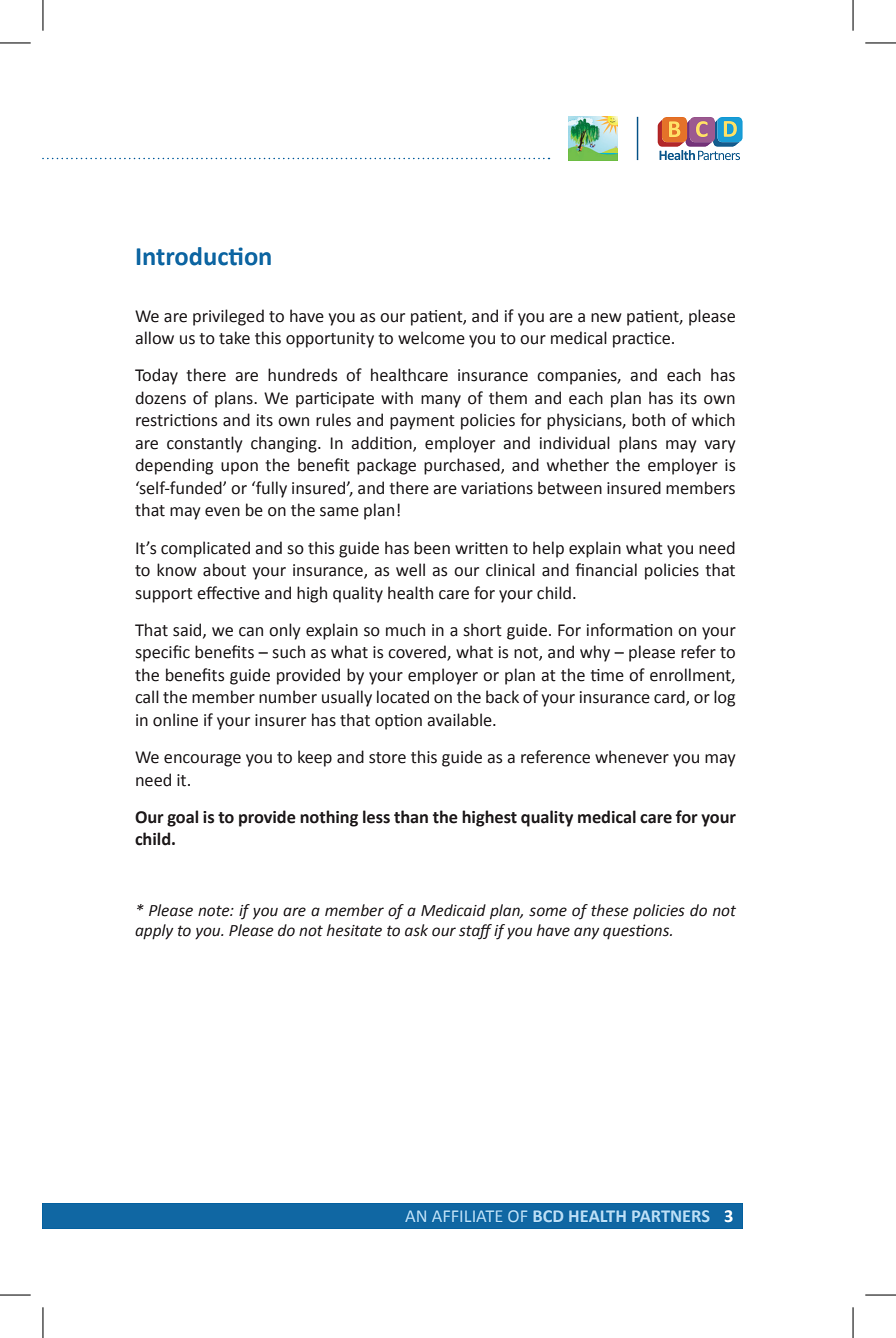 The height and width of the page is (1338, 896). I want to click on these, so click(610, 910).
